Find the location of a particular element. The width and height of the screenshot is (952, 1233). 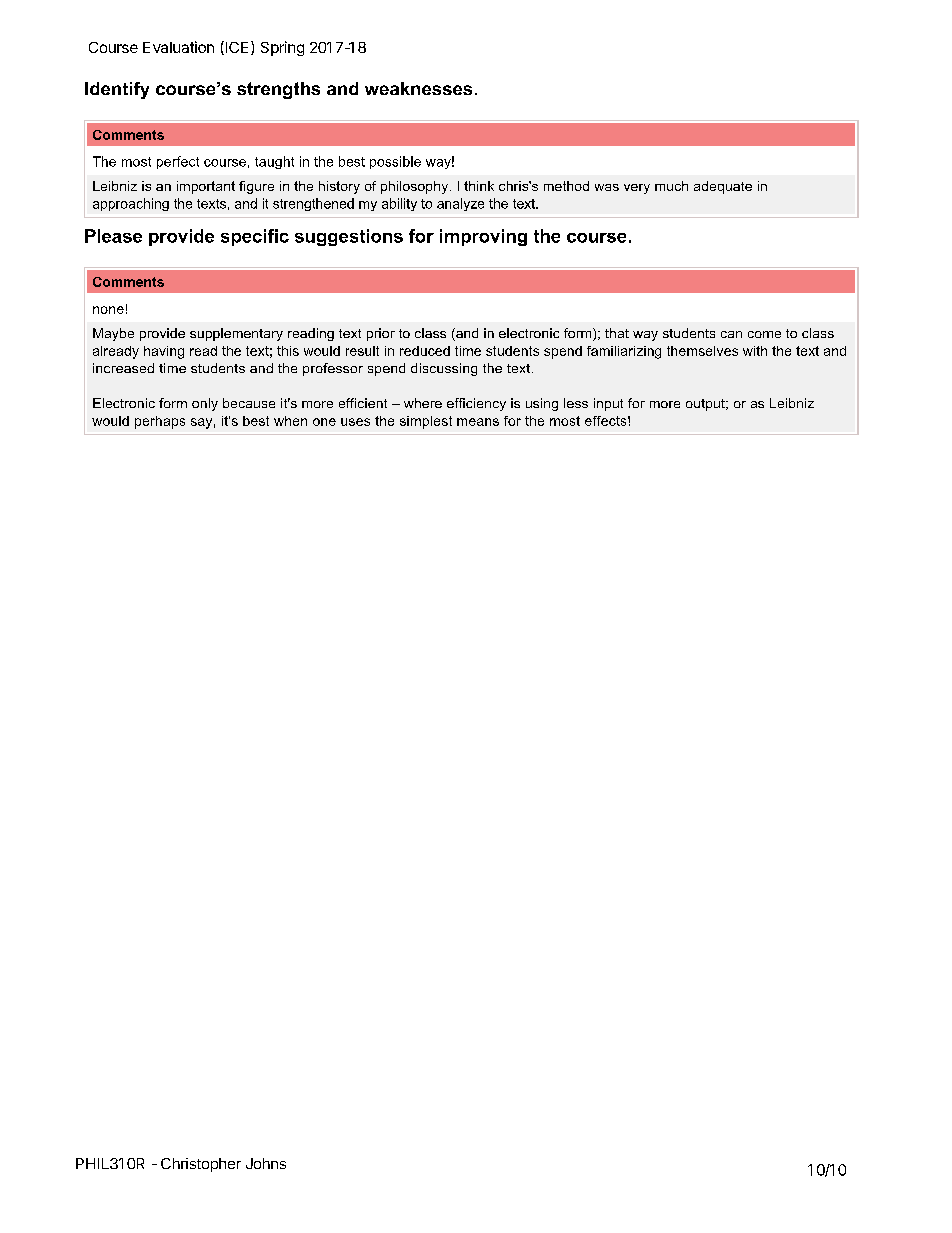

simplest is located at coordinates (426, 422).
